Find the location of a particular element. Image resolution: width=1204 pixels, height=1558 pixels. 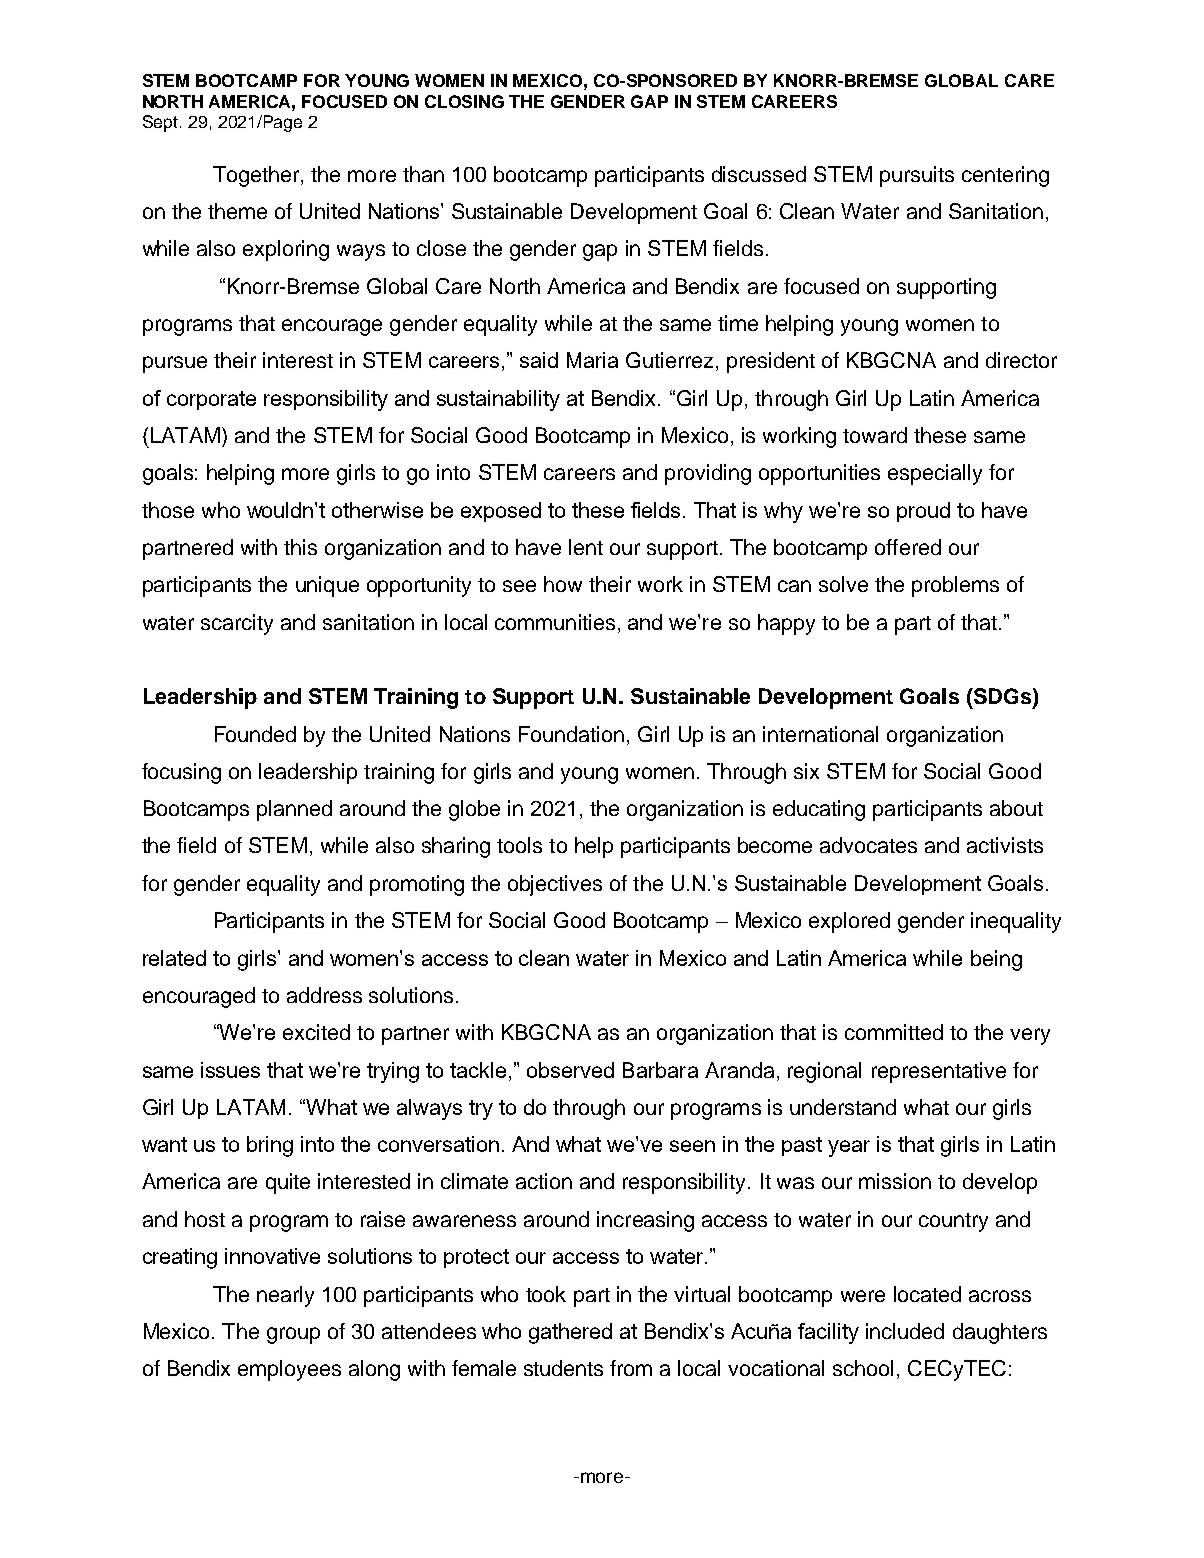

pursuits is located at coordinates (917, 176).
